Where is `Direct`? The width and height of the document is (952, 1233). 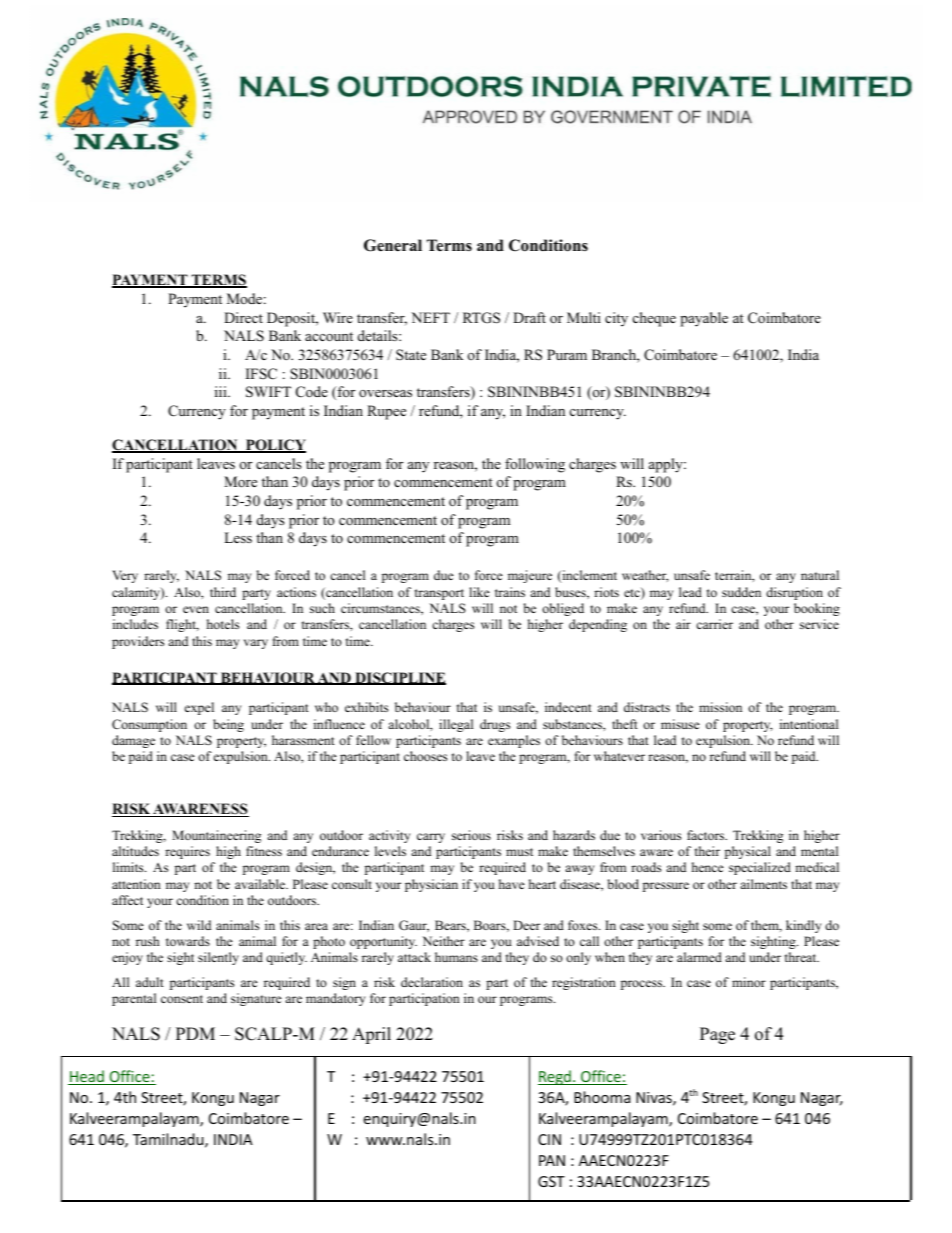
Direct is located at coordinates (243, 317).
